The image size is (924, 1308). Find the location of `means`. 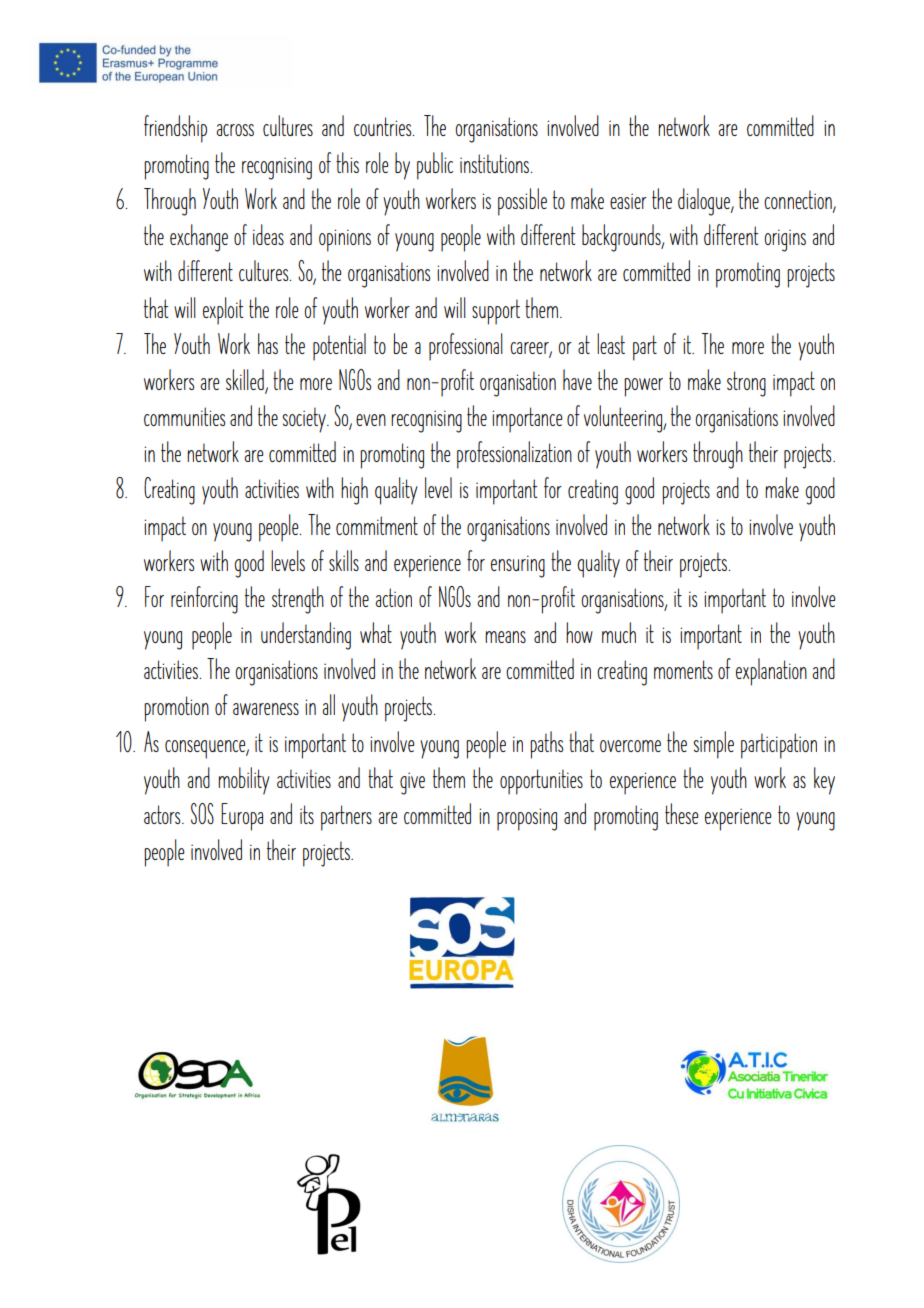

means is located at coordinates (505, 637).
